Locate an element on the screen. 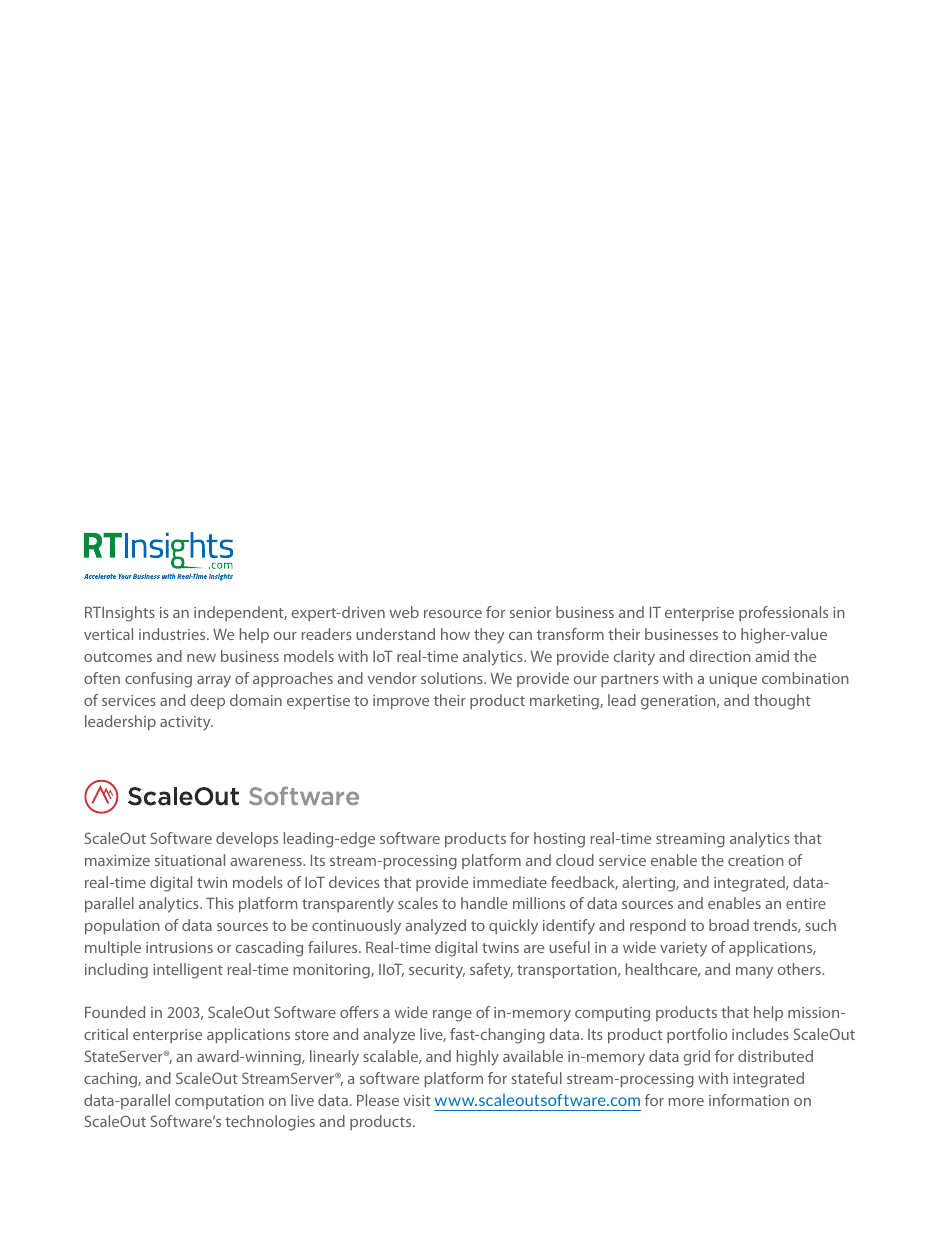 Image resolution: width=952 pixels, height=1233 pixels. intelligent is located at coordinates (188, 971).
